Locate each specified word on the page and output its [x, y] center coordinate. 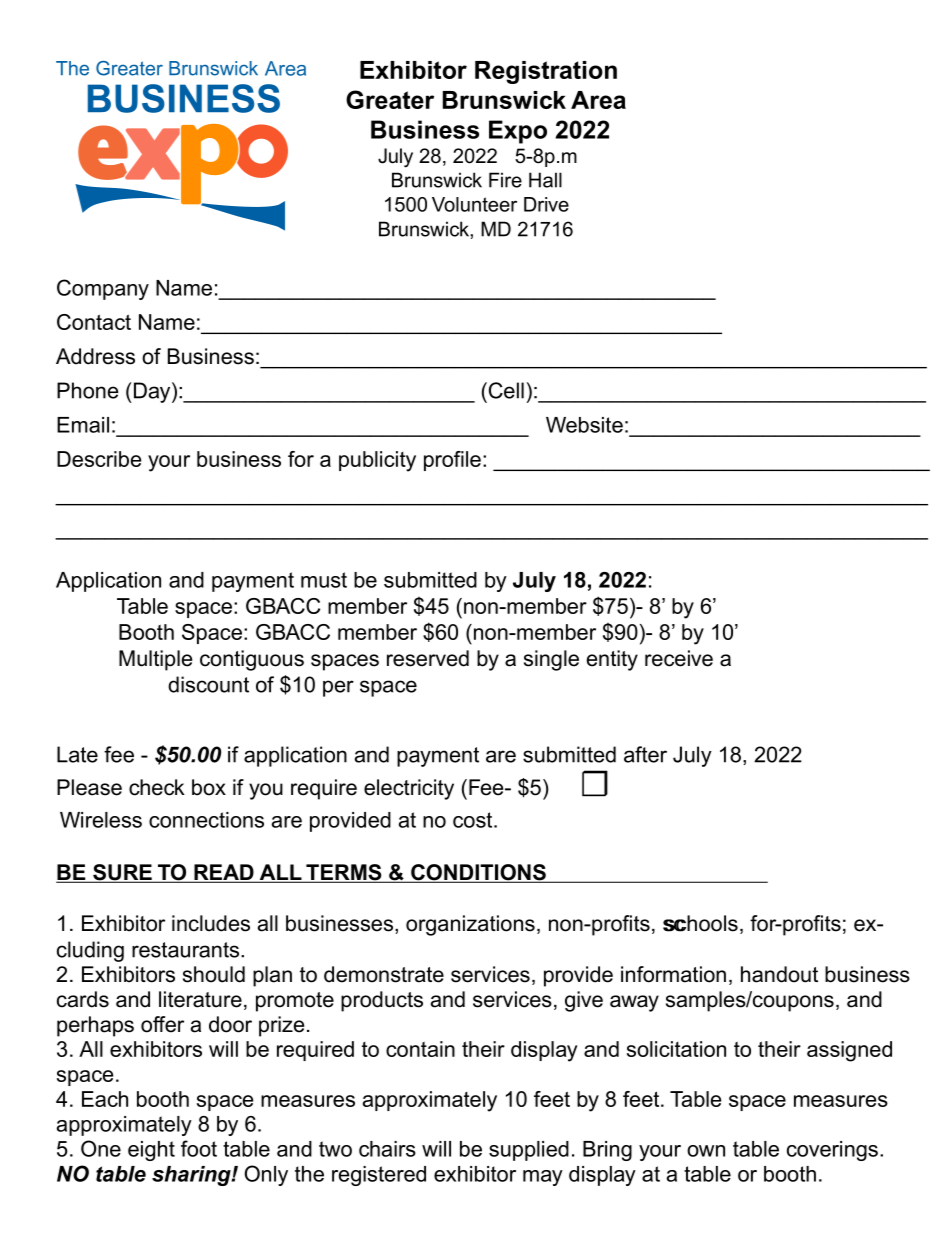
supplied [529, 1151]
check [157, 787]
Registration [546, 72]
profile [452, 461]
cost [474, 820]
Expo [518, 132]
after [645, 754]
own [706, 1151]
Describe [99, 459]
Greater [390, 99]
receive [679, 658]
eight [151, 1151]
